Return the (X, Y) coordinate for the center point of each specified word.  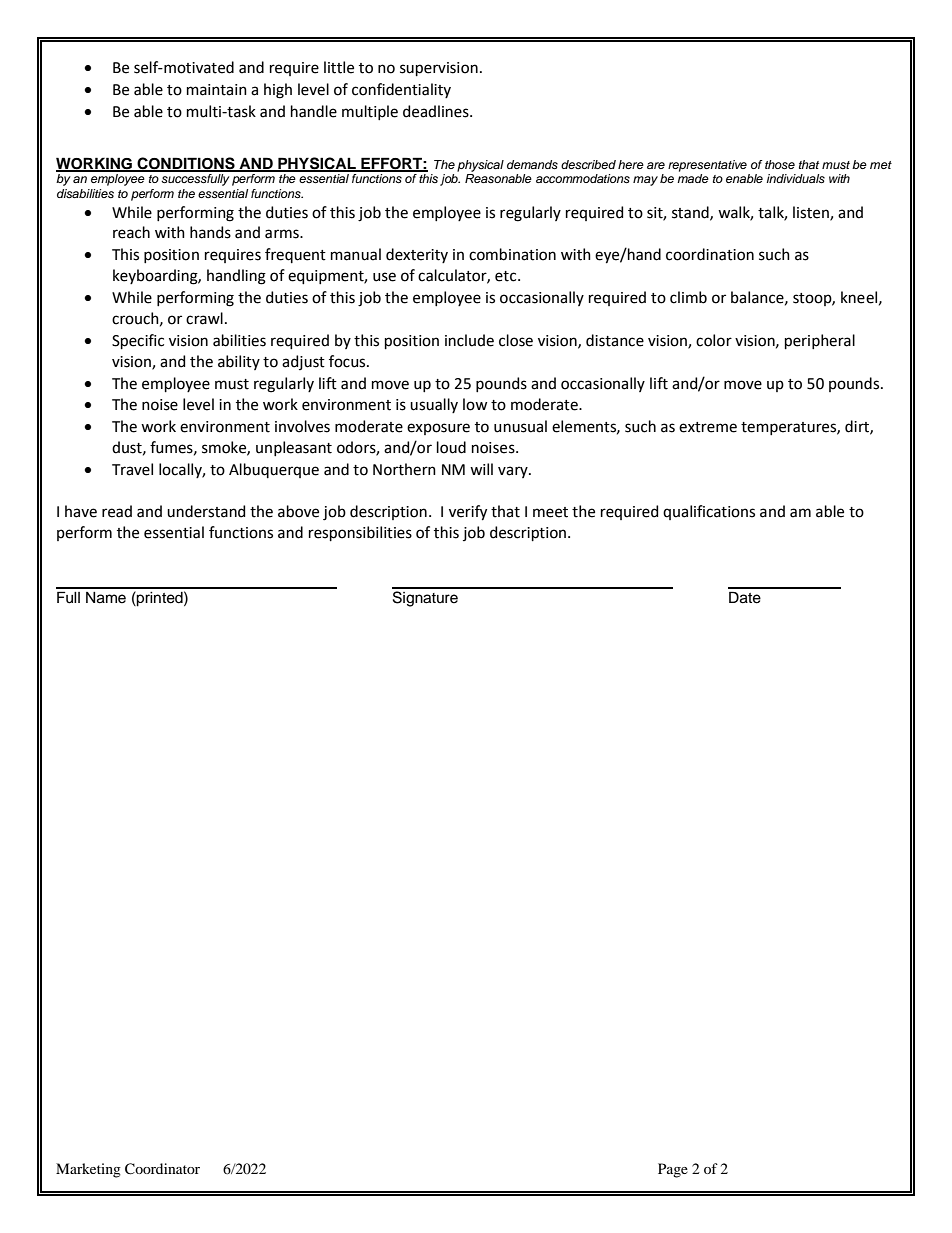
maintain (217, 90)
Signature (425, 599)
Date (745, 597)
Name (106, 598)
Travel (132, 469)
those (780, 164)
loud (451, 447)
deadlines (437, 111)
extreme (708, 427)
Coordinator (162, 1169)
